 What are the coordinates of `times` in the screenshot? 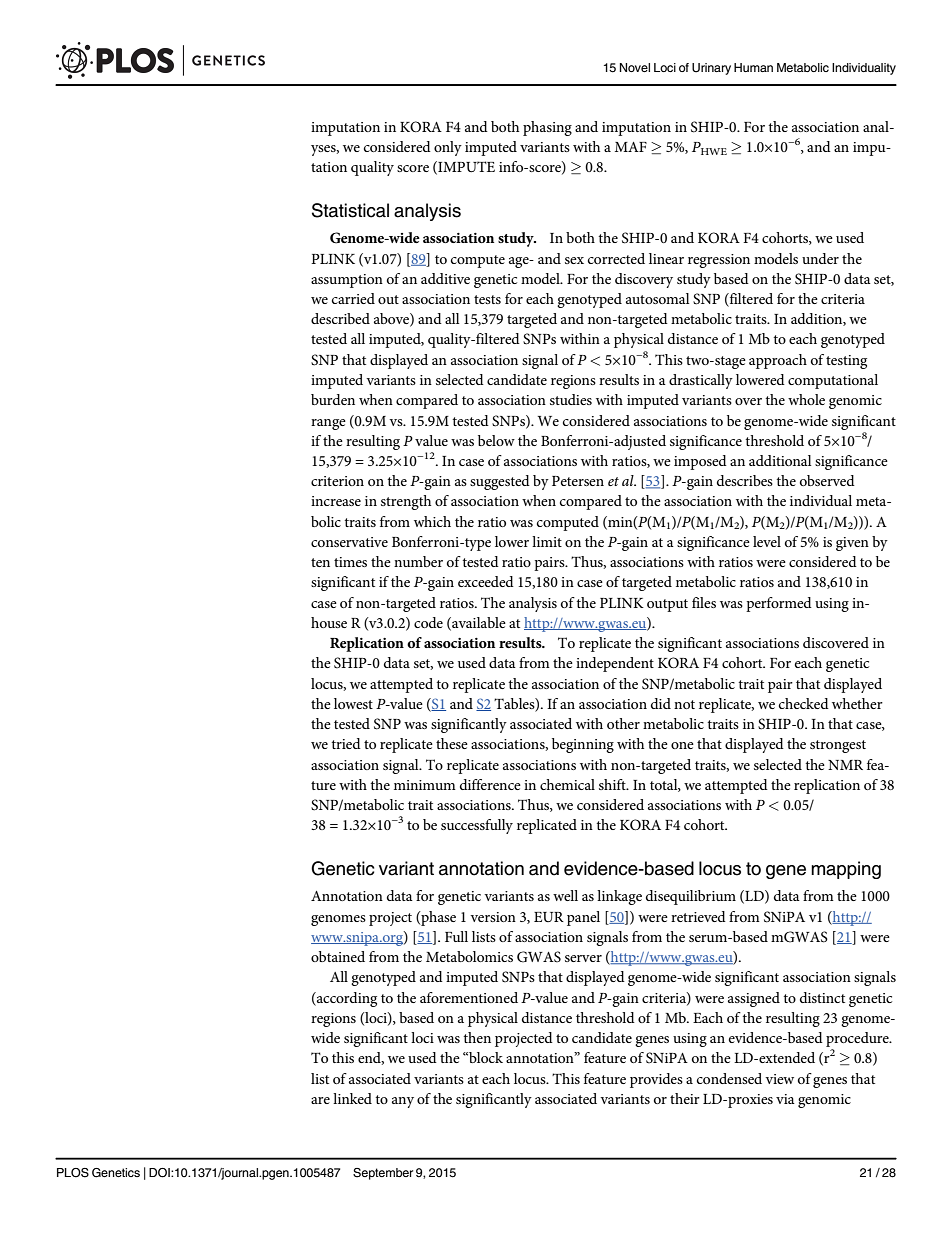 It's located at (350, 562).
